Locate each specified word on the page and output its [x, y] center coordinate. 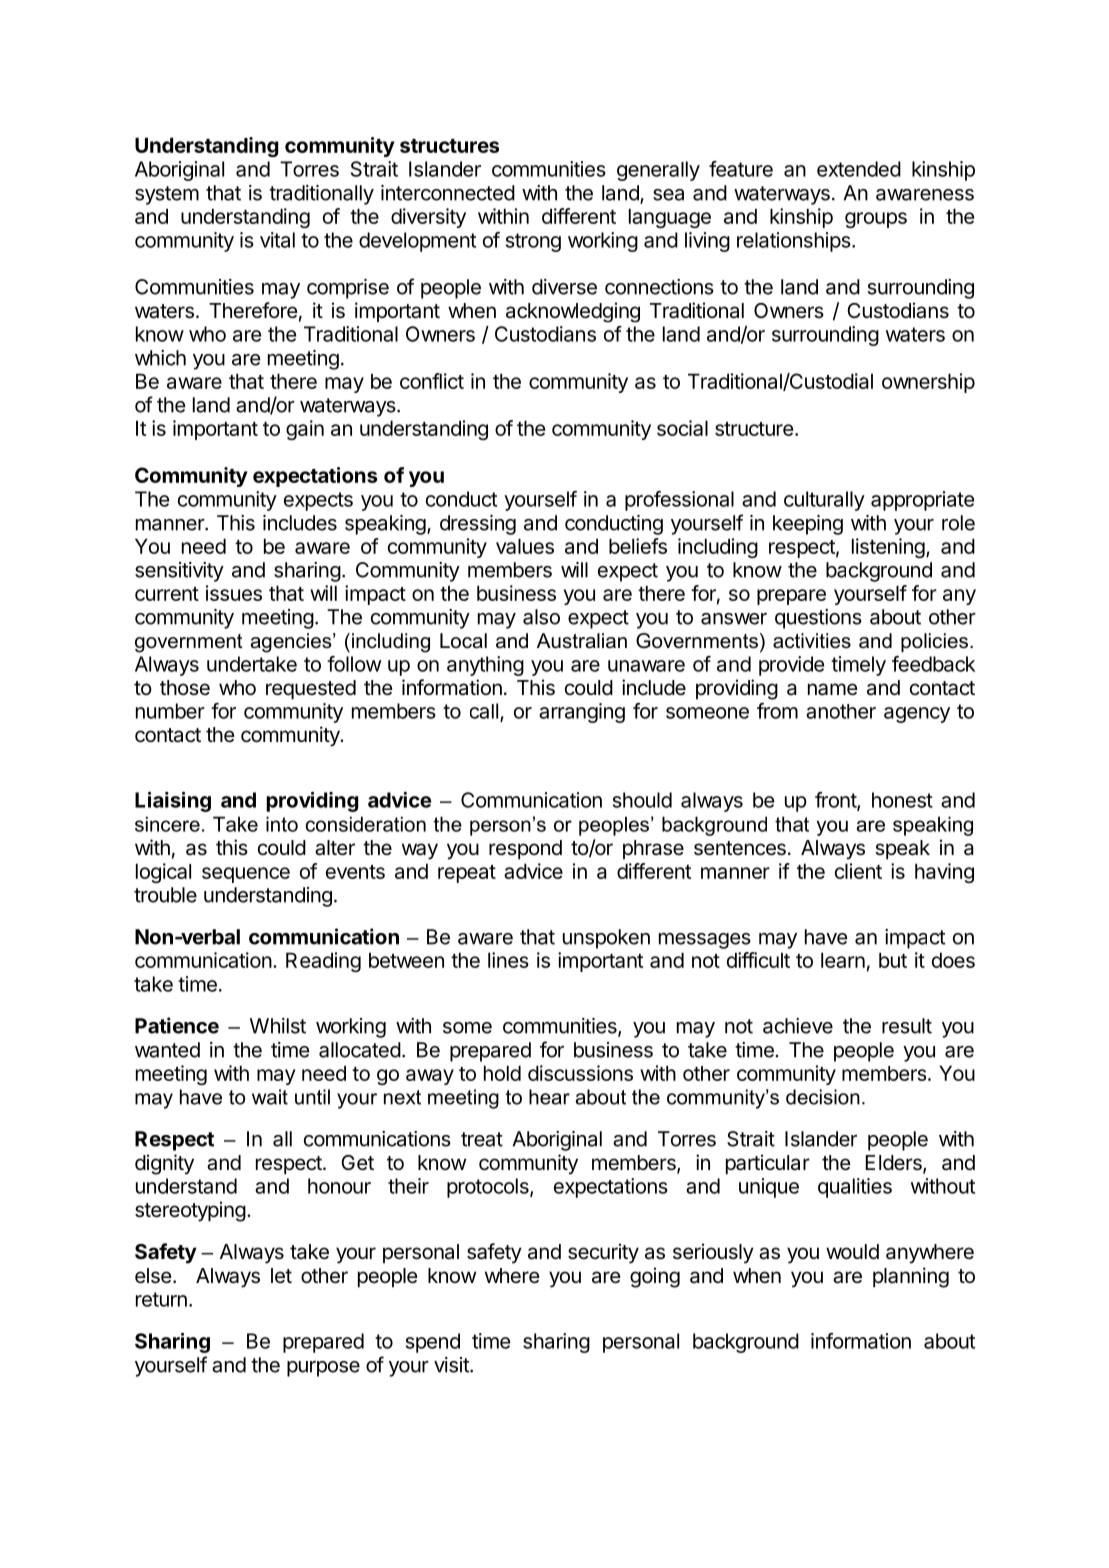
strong [533, 242]
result [907, 1026]
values [525, 546]
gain [305, 430]
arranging [582, 713]
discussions [580, 1073]
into [282, 824]
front [836, 801]
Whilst [278, 1026]
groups [876, 220]
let [281, 1276]
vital [277, 240]
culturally [824, 501]
